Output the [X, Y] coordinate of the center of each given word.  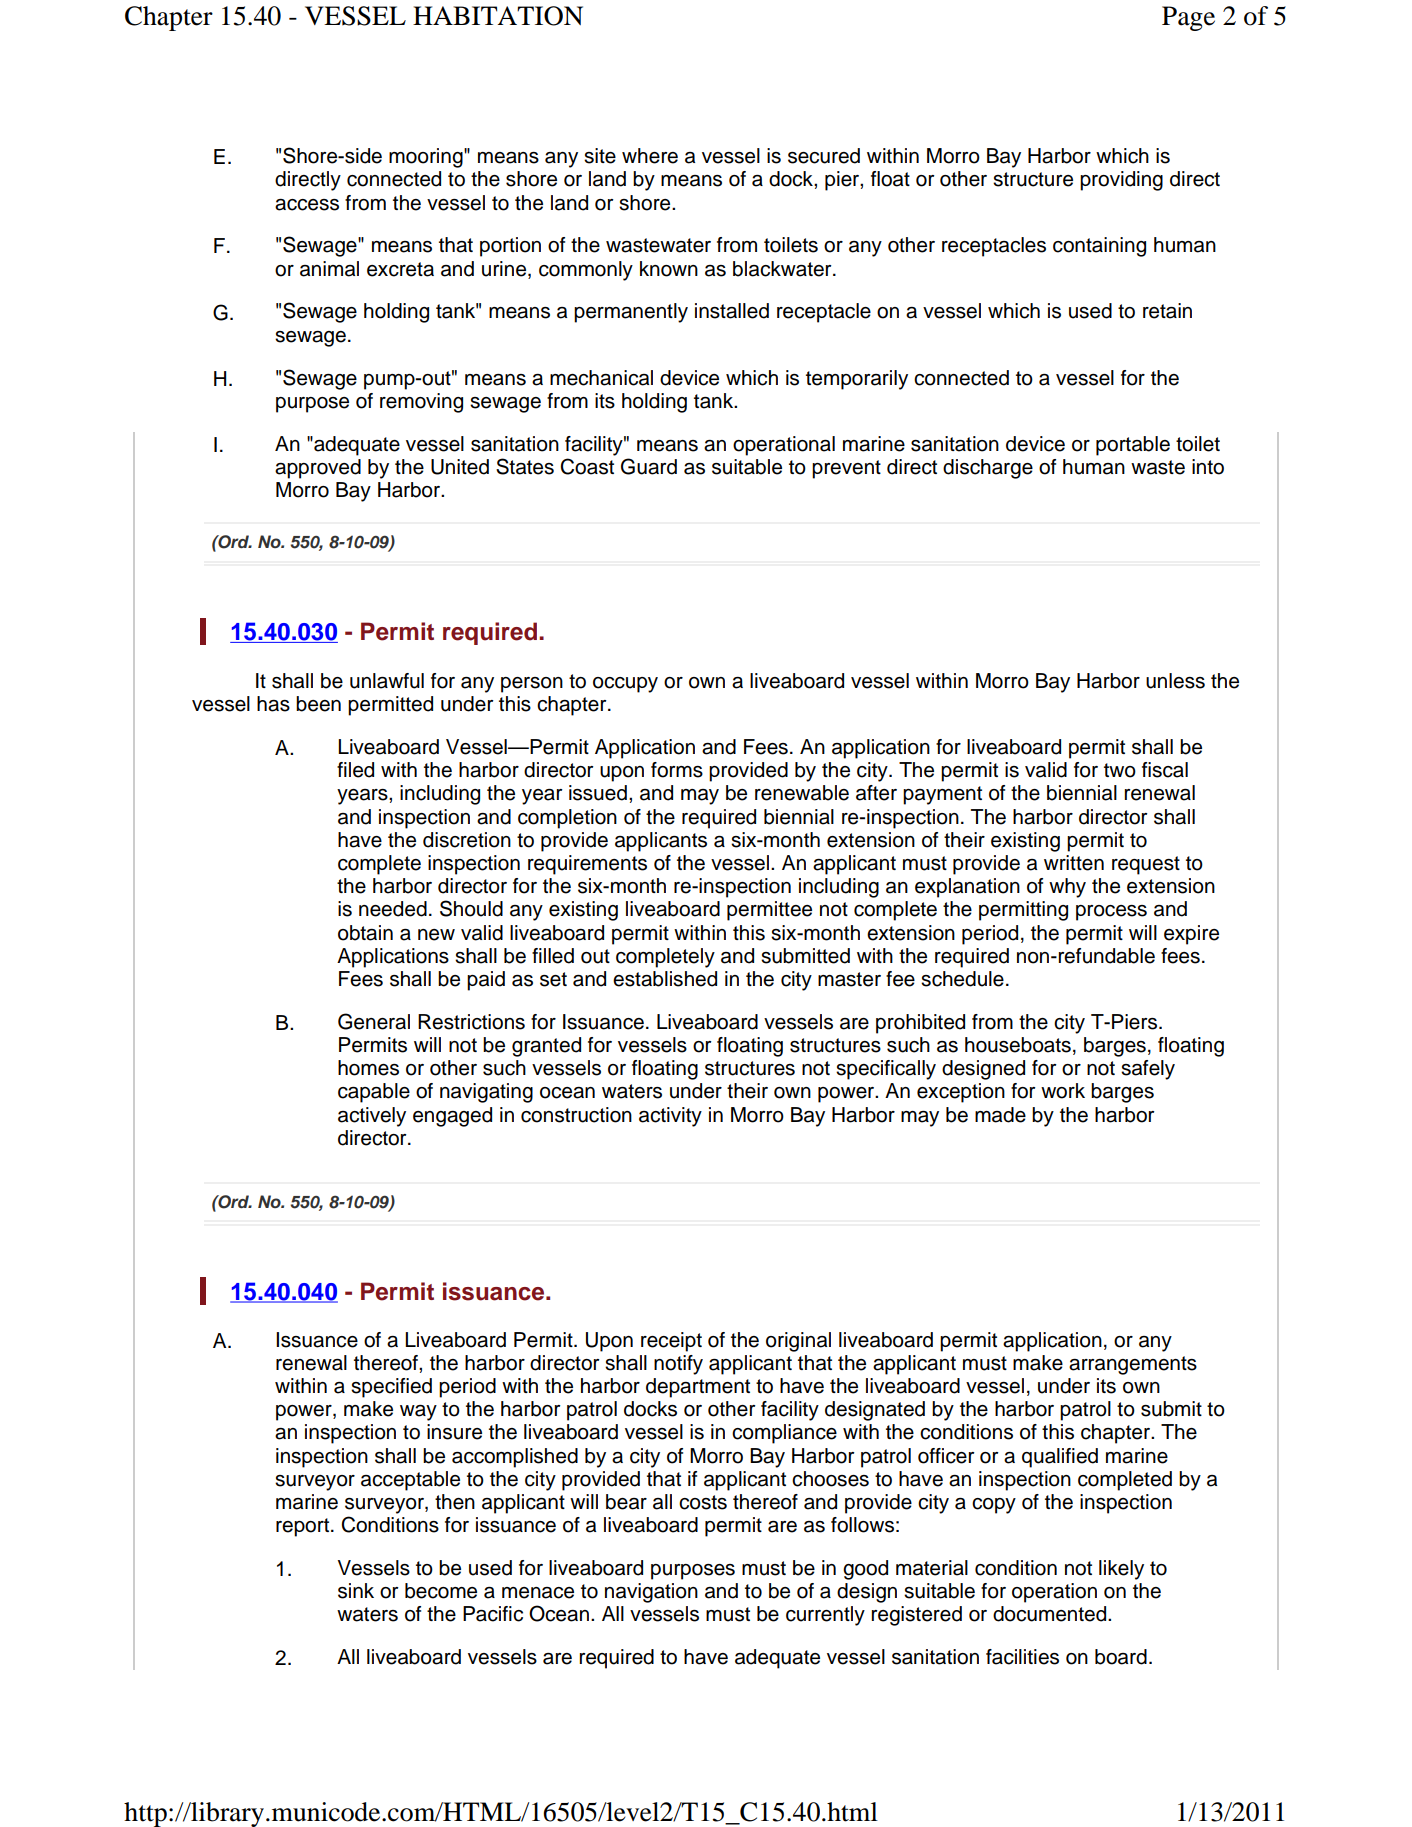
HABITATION [498, 16]
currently [825, 1616]
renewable [802, 793]
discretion [467, 840]
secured [824, 156]
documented [1051, 1614]
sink [356, 1591]
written [1074, 863]
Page [1188, 18]
